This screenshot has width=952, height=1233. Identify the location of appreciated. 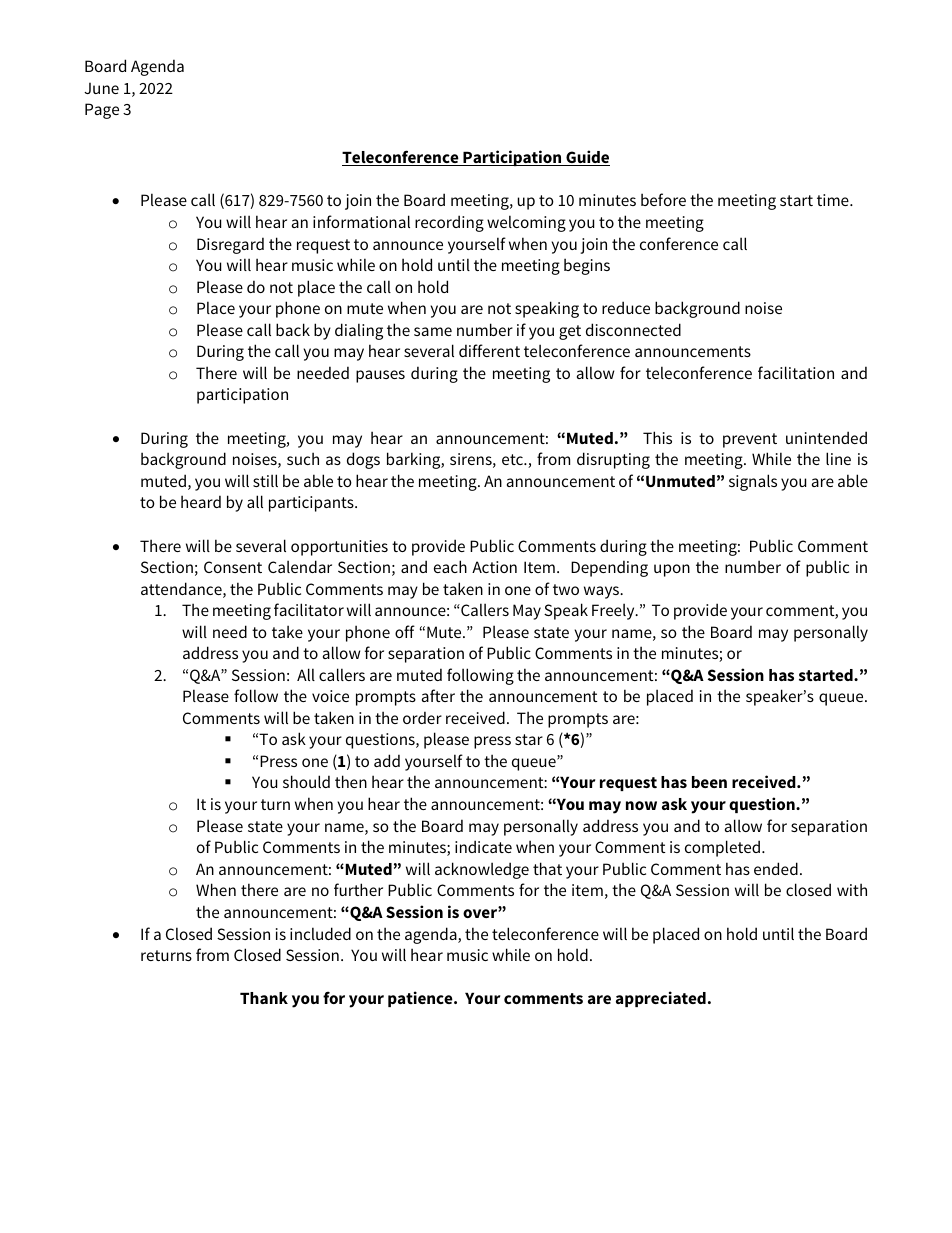
(661, 999).
